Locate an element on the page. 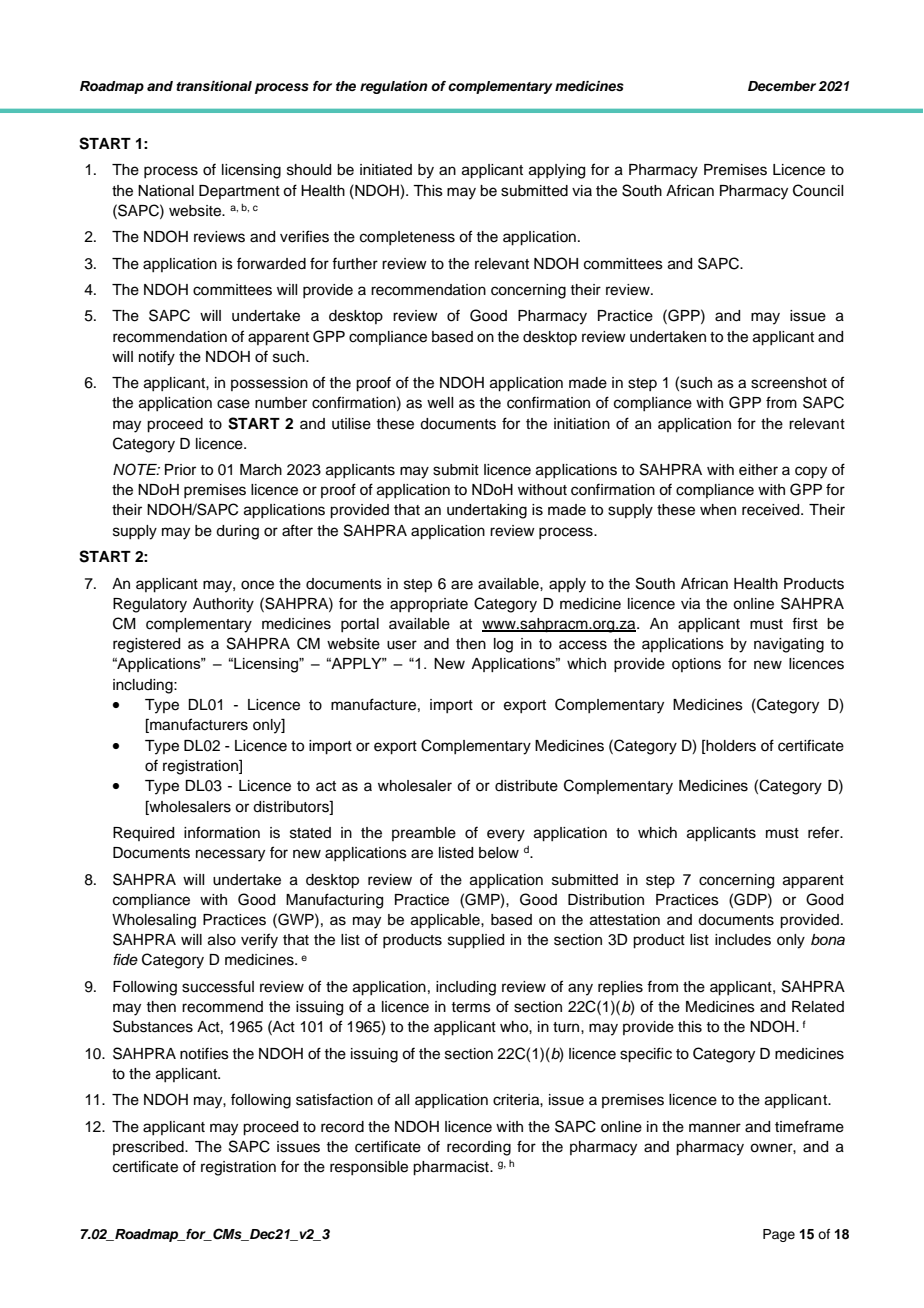  prescribed is located at coordinates (149, 1148).
